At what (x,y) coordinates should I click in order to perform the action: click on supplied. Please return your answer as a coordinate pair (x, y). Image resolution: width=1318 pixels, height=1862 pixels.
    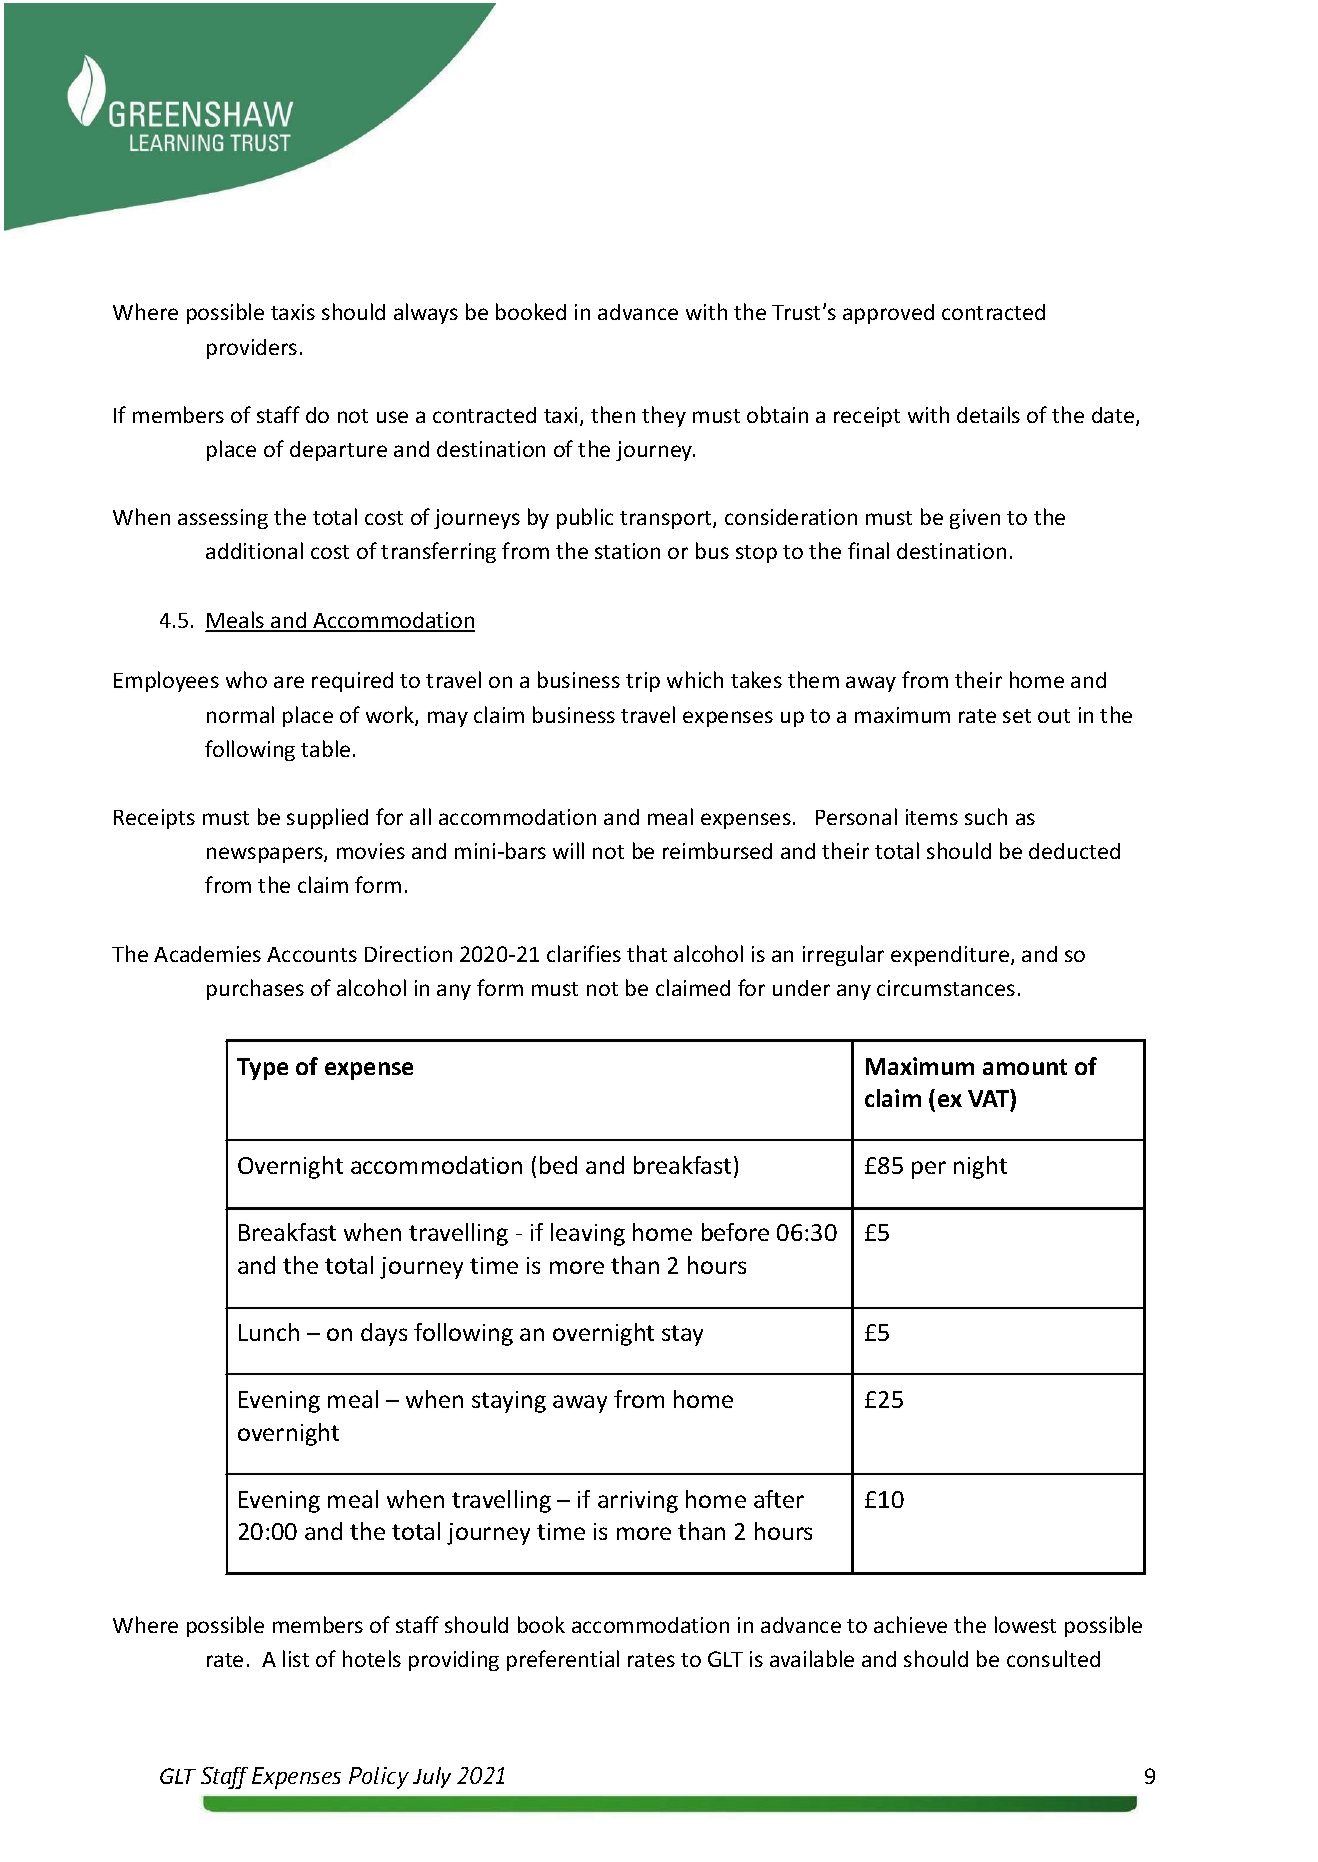
    Looking at the image, I should click on (327, 818).
